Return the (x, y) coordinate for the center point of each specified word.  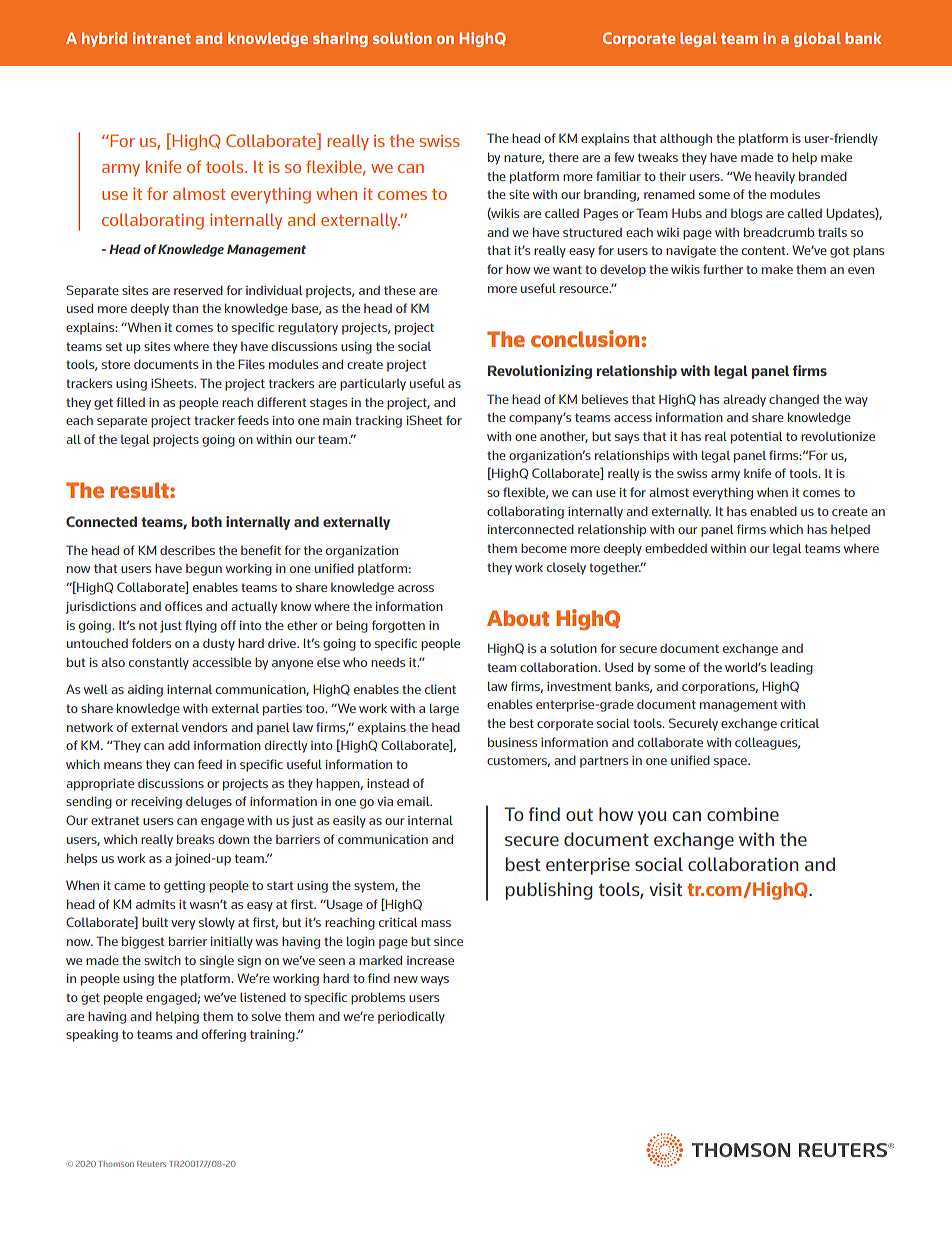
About (518, 618)
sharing (340, 39)
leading (791, 668)
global (817, 39)
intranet (162, 38)
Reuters (151, 1164)
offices (183, 606)
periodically (411, 1017)
